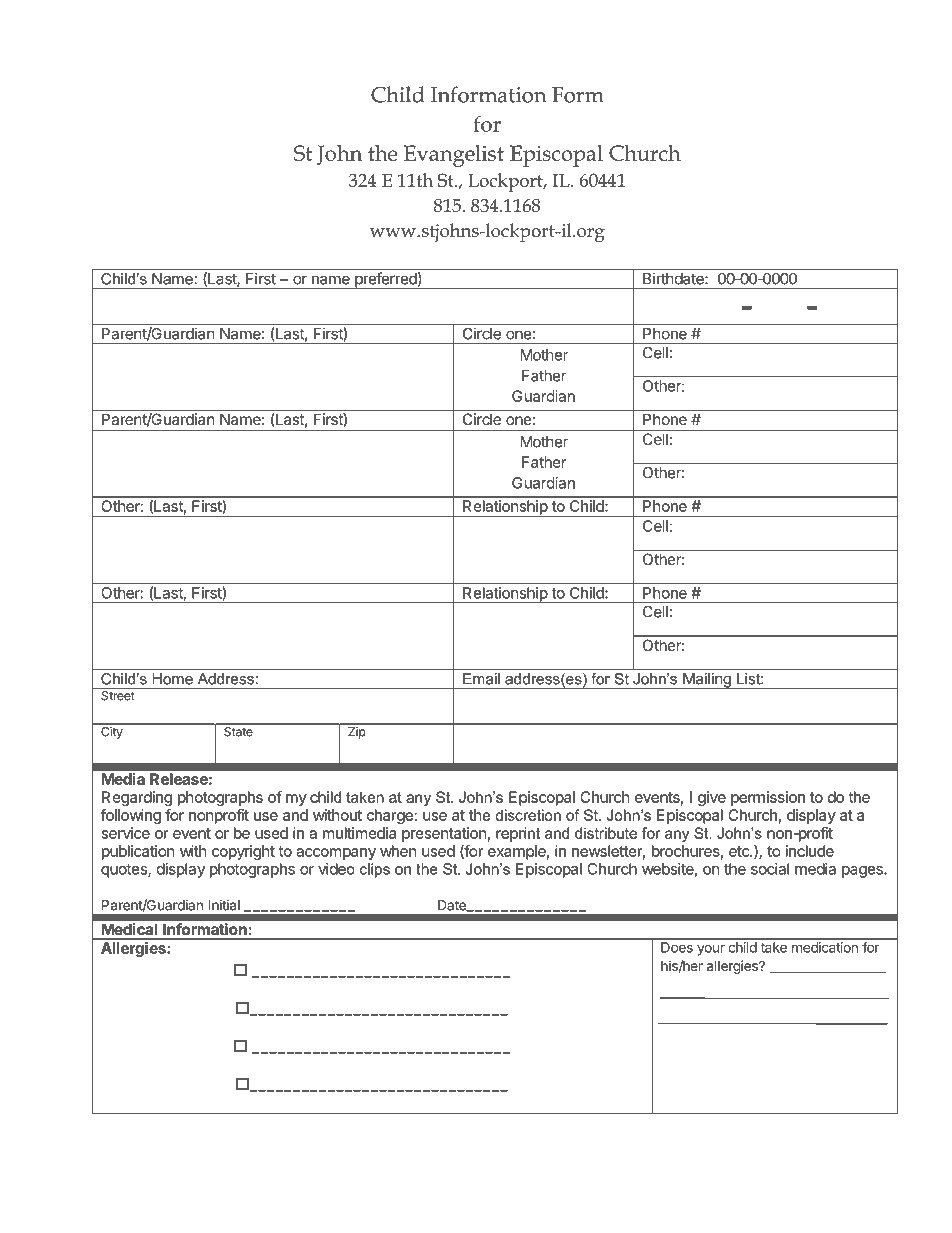 The image size is (952, 1233). Describe the element at coordinates (528, 815) in the document. I see `discretion` at that location.
